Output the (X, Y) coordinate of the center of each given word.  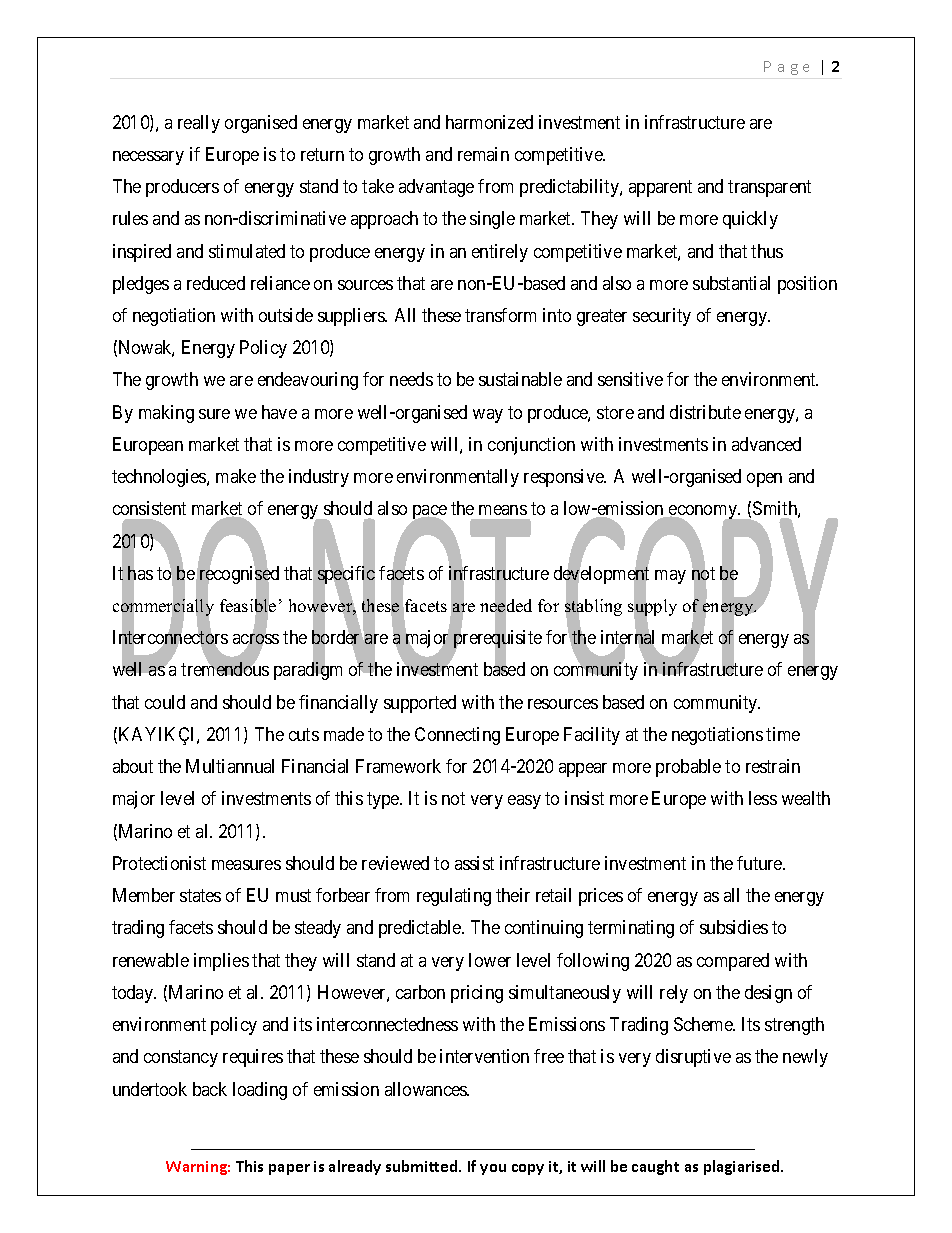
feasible (248, 606)
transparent (769, 188)
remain (483, 154)
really (199, 124)
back (210, 1089)
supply (652, 608)
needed (506, 606)
